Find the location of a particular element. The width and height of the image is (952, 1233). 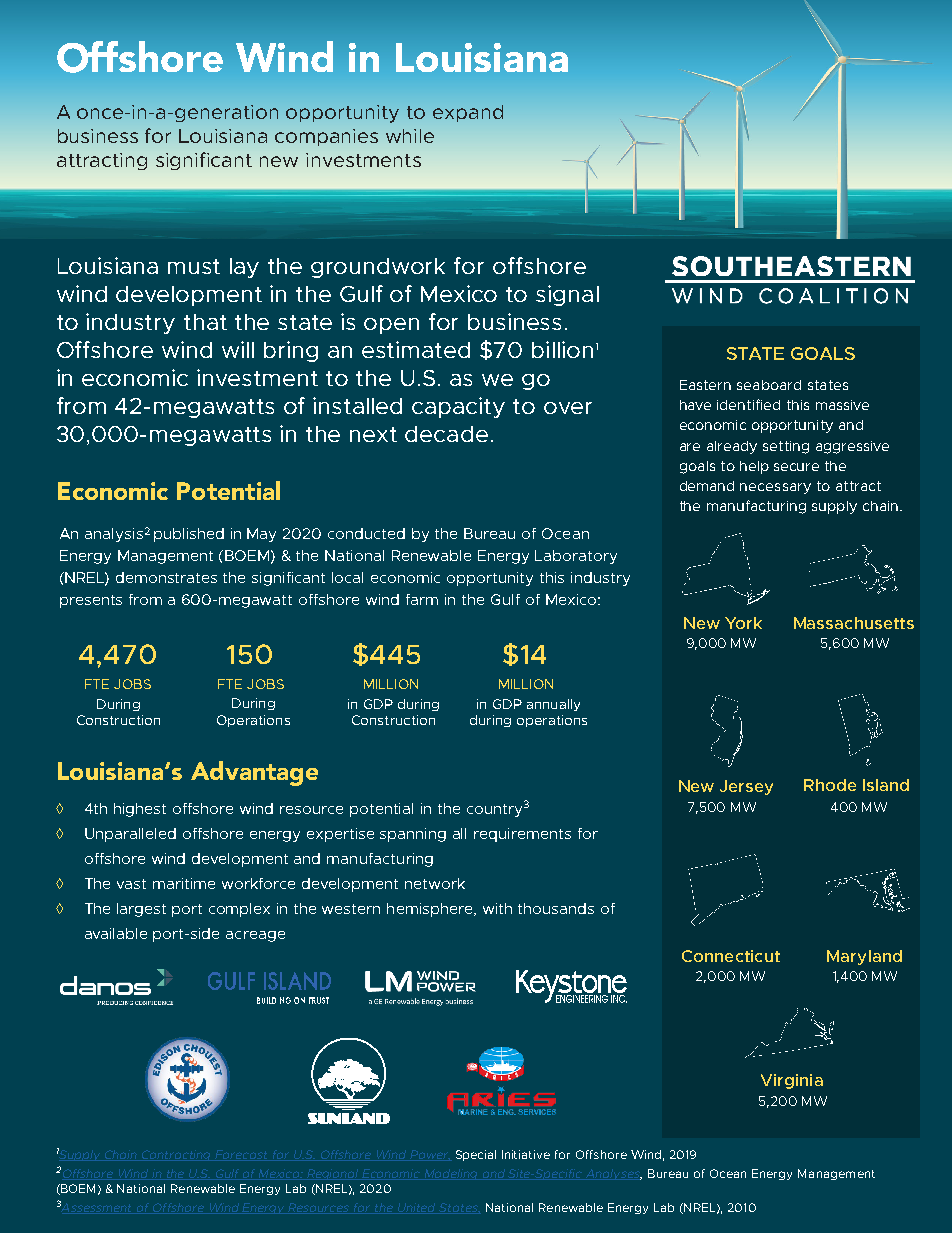

Initiative is located at coordinates (526, 1154).
